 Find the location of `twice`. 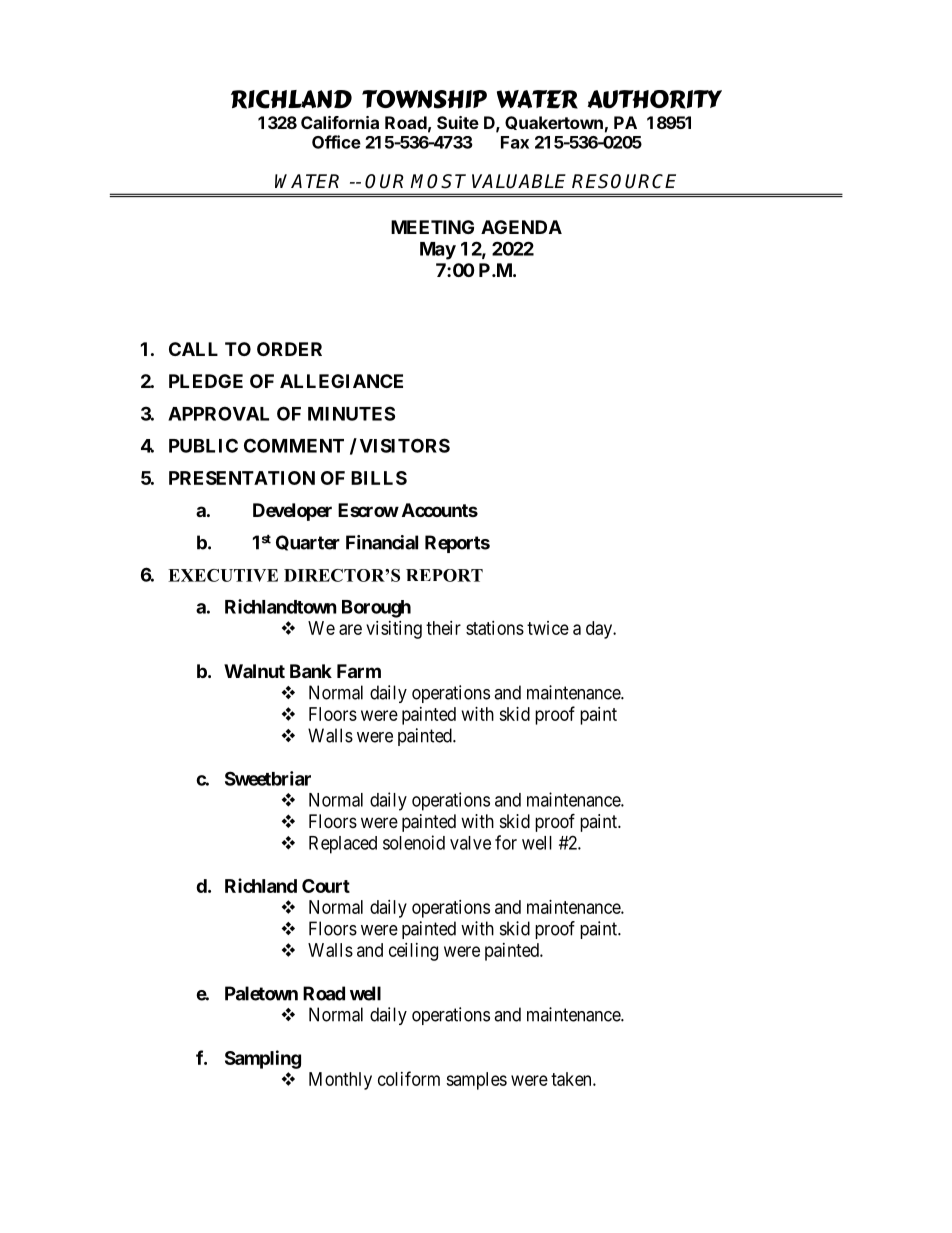

twice is located at coordinates (548, 628).
